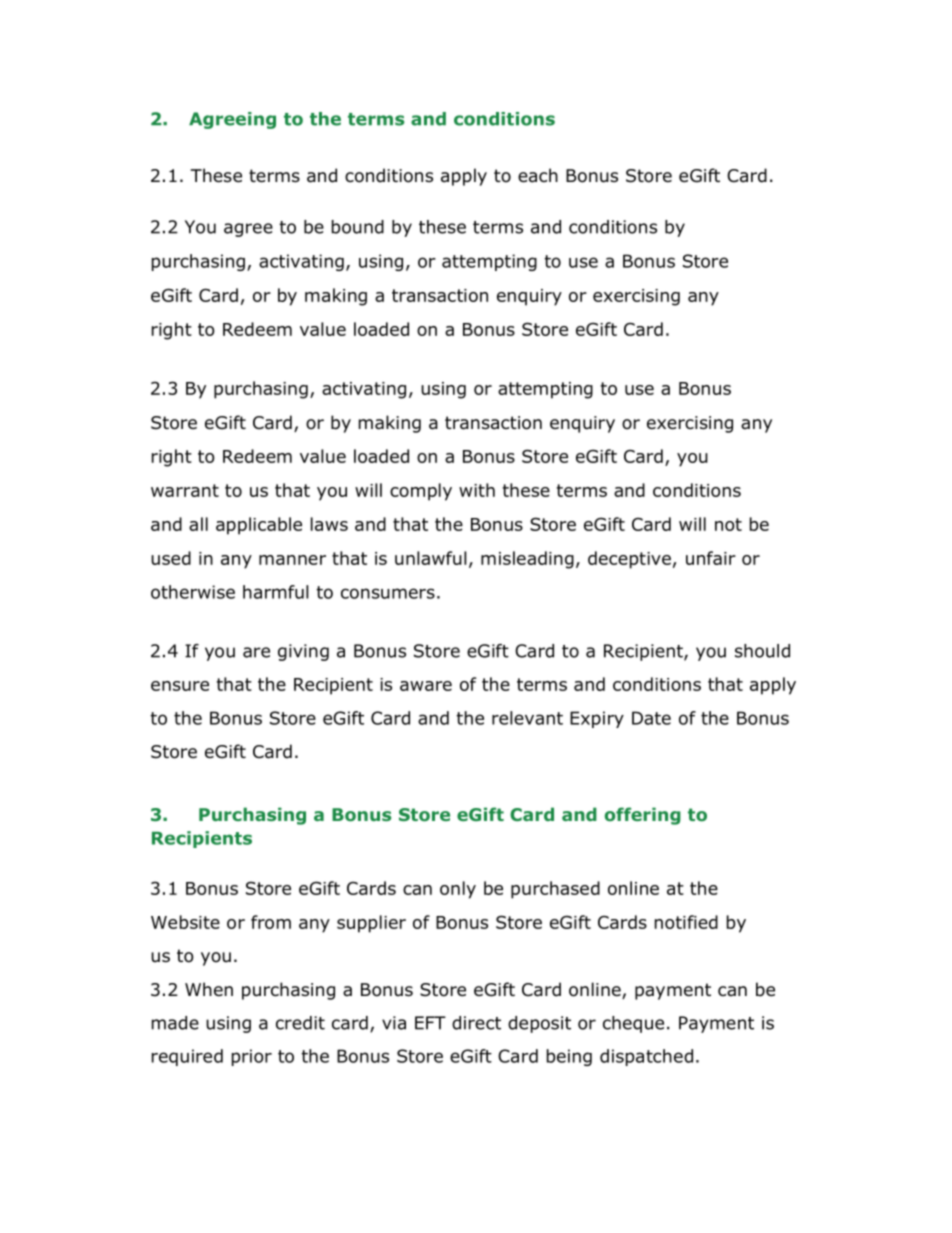  I want to click on prior, so click(252, 1057).
